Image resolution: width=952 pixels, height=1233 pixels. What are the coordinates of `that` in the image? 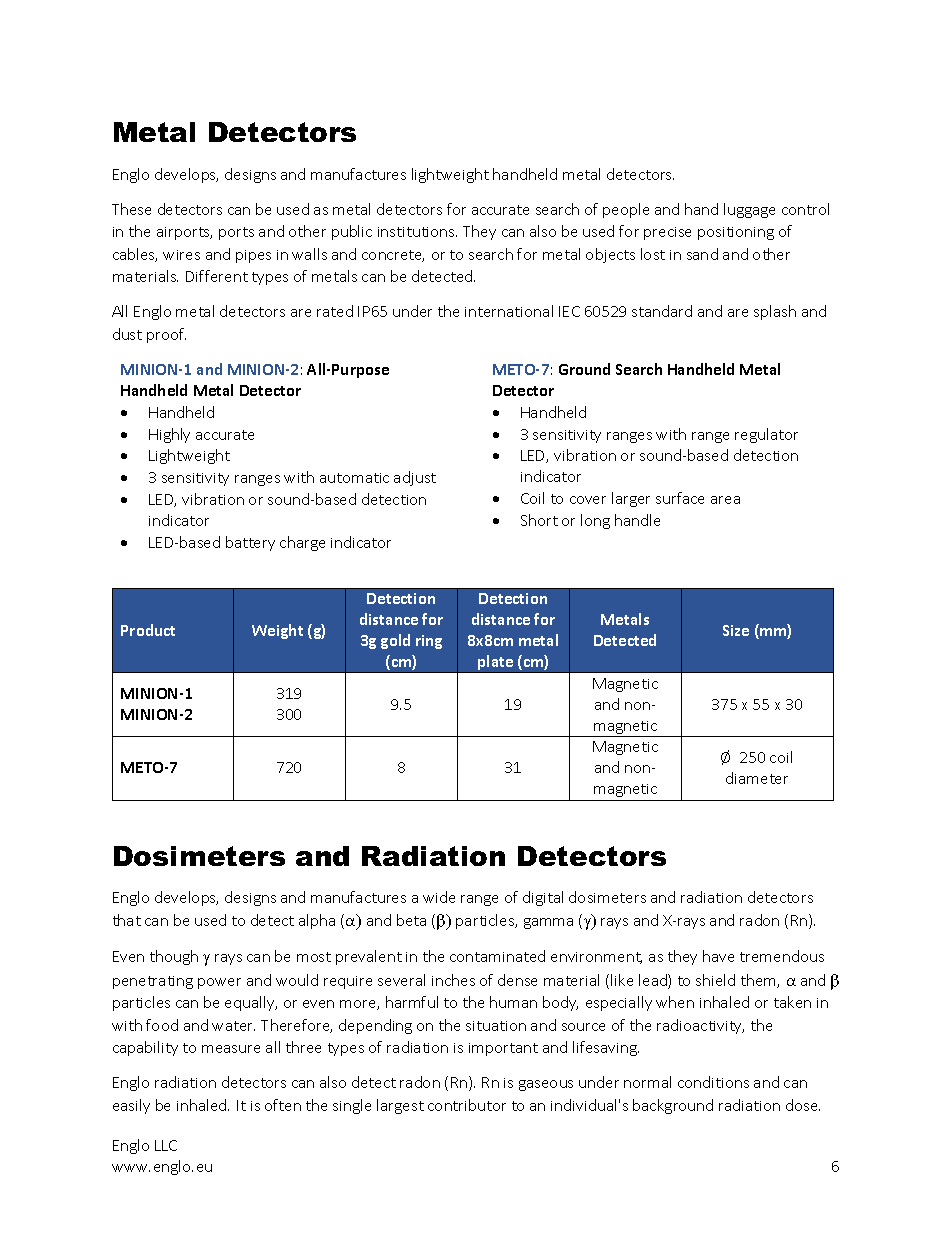 It's located at (127, 920).
